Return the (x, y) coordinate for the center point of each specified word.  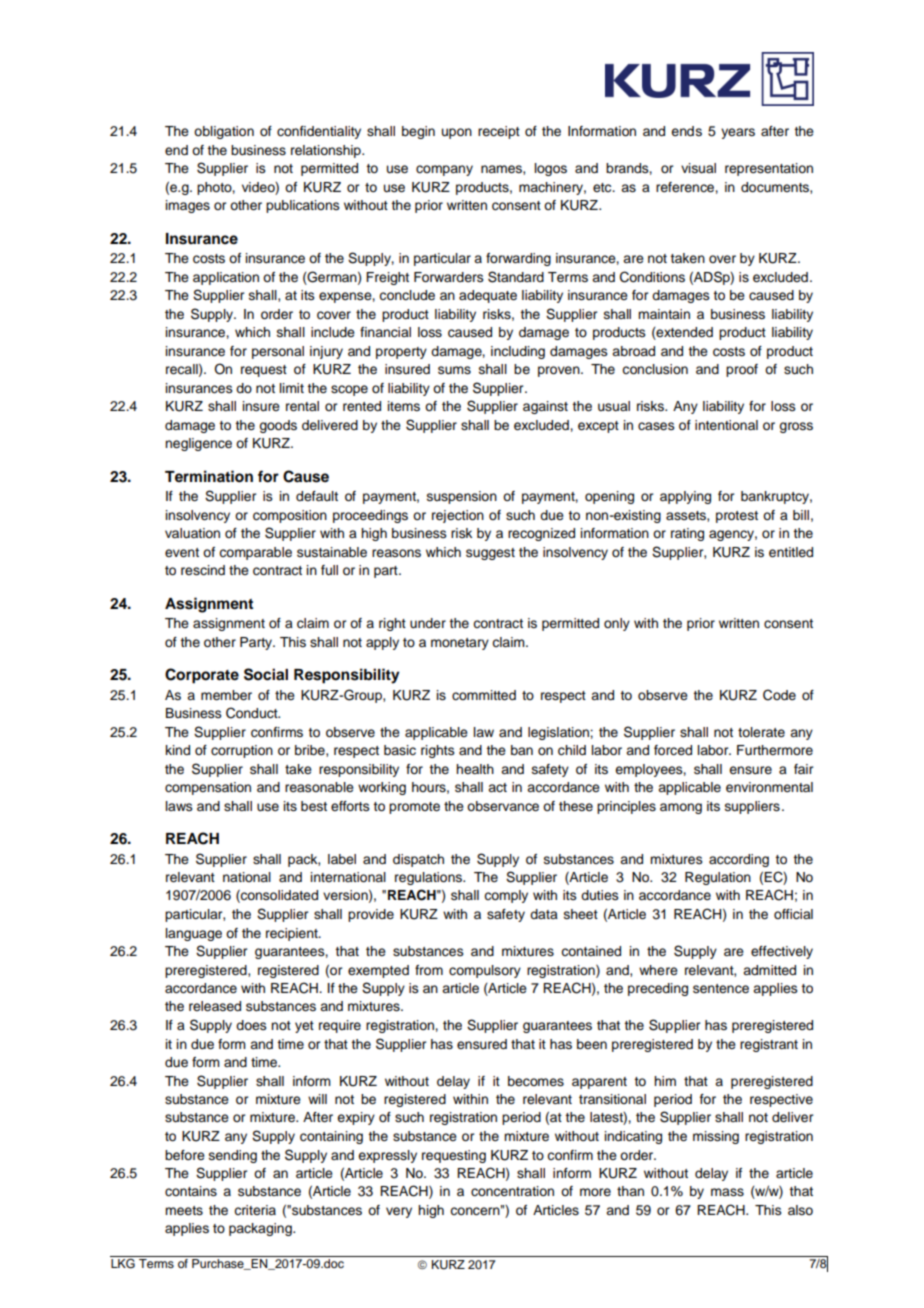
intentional (726, 425)
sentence (721, 989)
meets (184, 1211)
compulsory (485, 971)
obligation (224, 132)
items (404, 406)
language (194, 934)
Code (779, 695)
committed (484, 695)
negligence (198, 444)
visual (698, 168)
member (226, 695)
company (444, 170)
